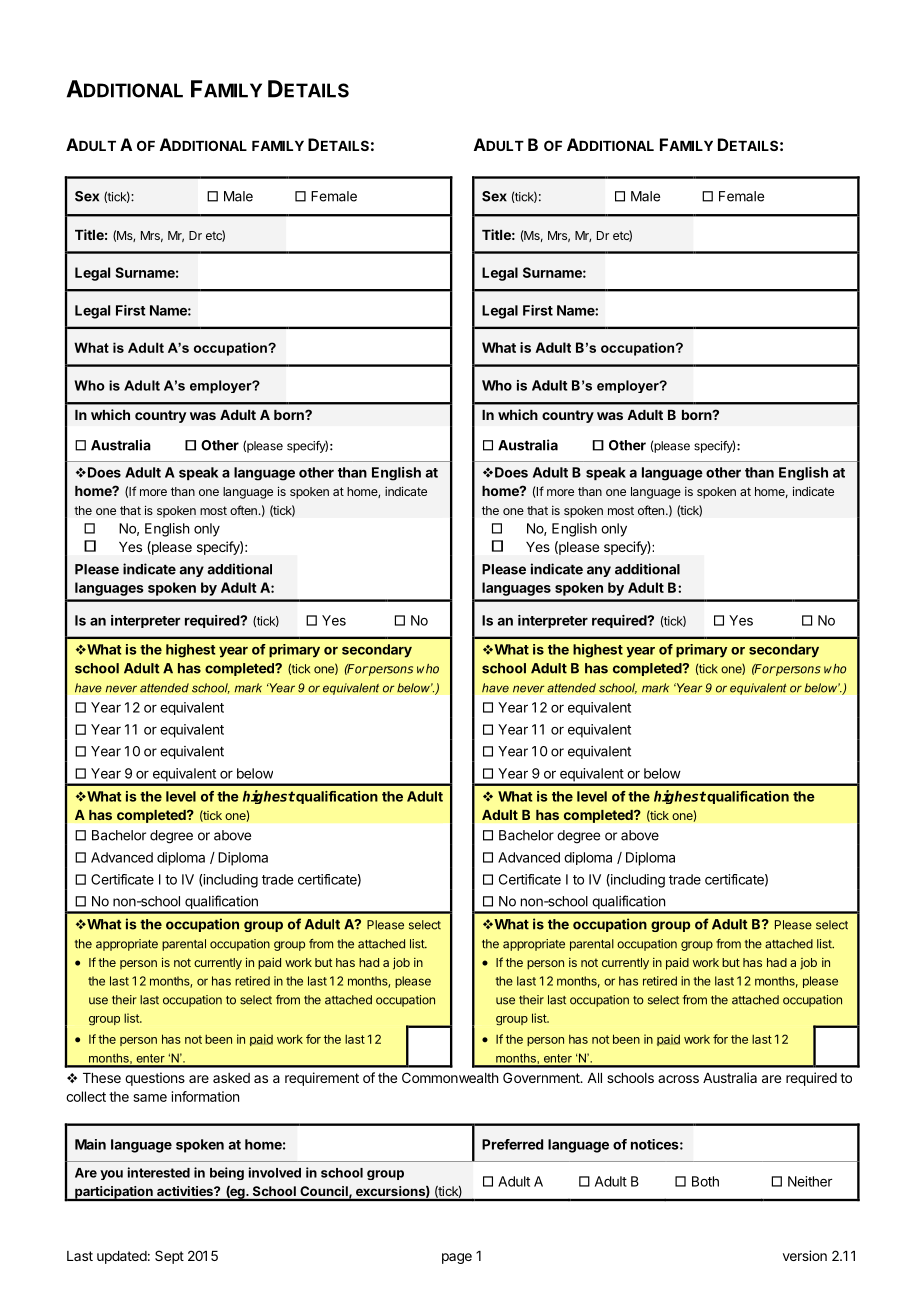  I want to click on questions, so click(155, 1079).
